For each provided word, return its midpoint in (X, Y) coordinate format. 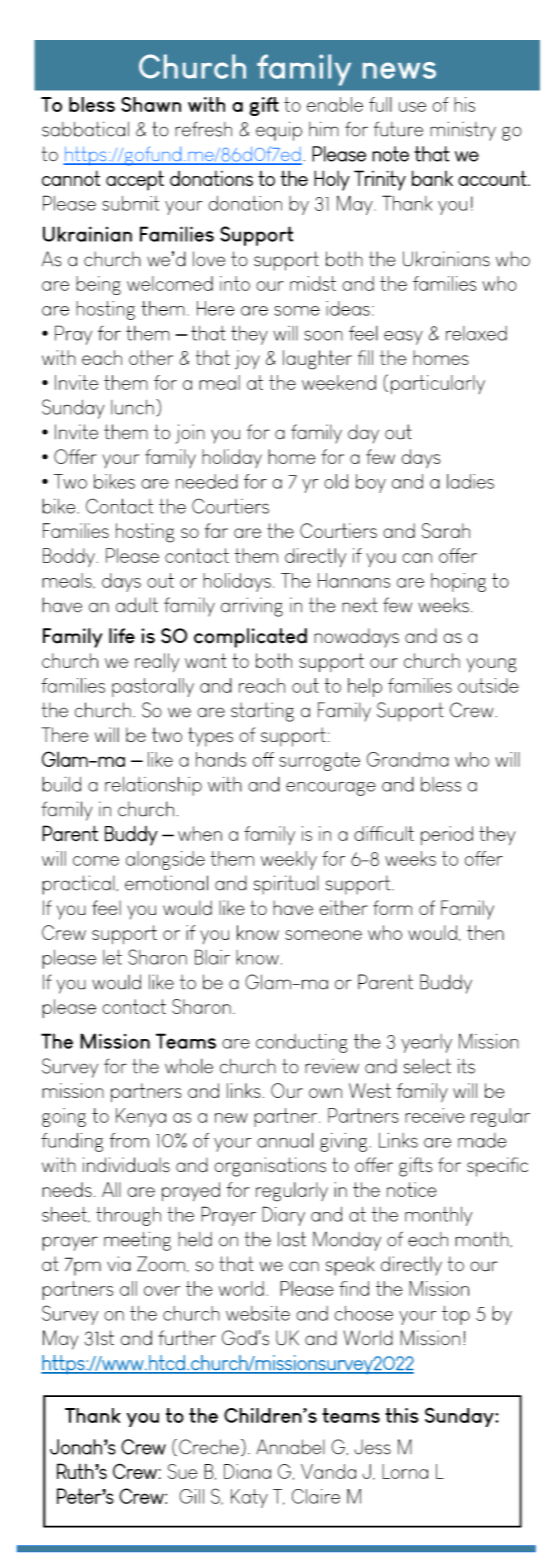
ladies (470, 481)
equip (279, 131)
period (447, 835)
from (129, 1140)
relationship (153, 786)
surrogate (319, 761)
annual (285, 1140)
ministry (463, 131)
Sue (182, 1471)
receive (435, 1115)
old (336, 481)
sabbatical (85, 129)
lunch (132, 407)
